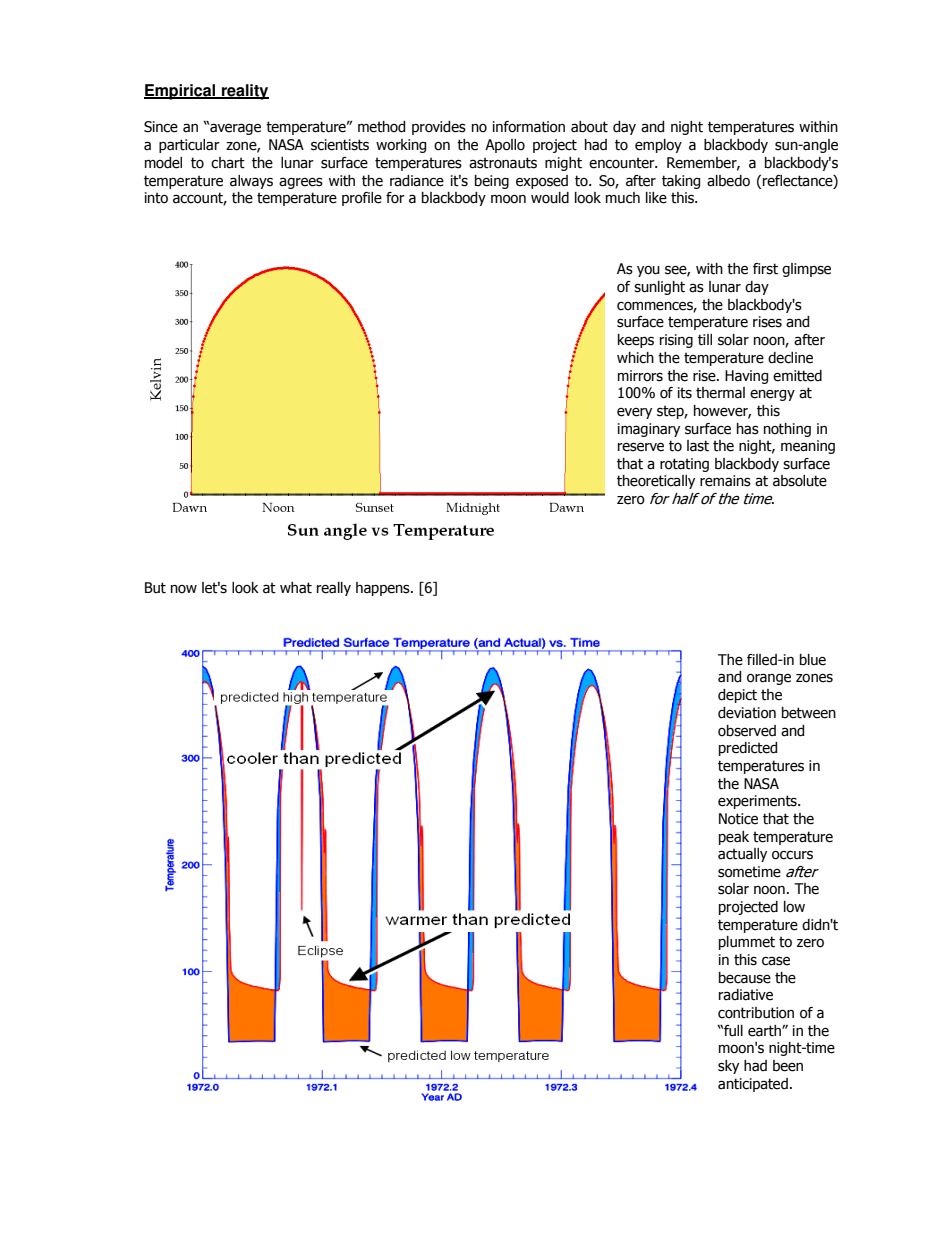 Image resolution: width=952 pixels, height=1233 pixels. I want to click on what, so click(296, 588).
